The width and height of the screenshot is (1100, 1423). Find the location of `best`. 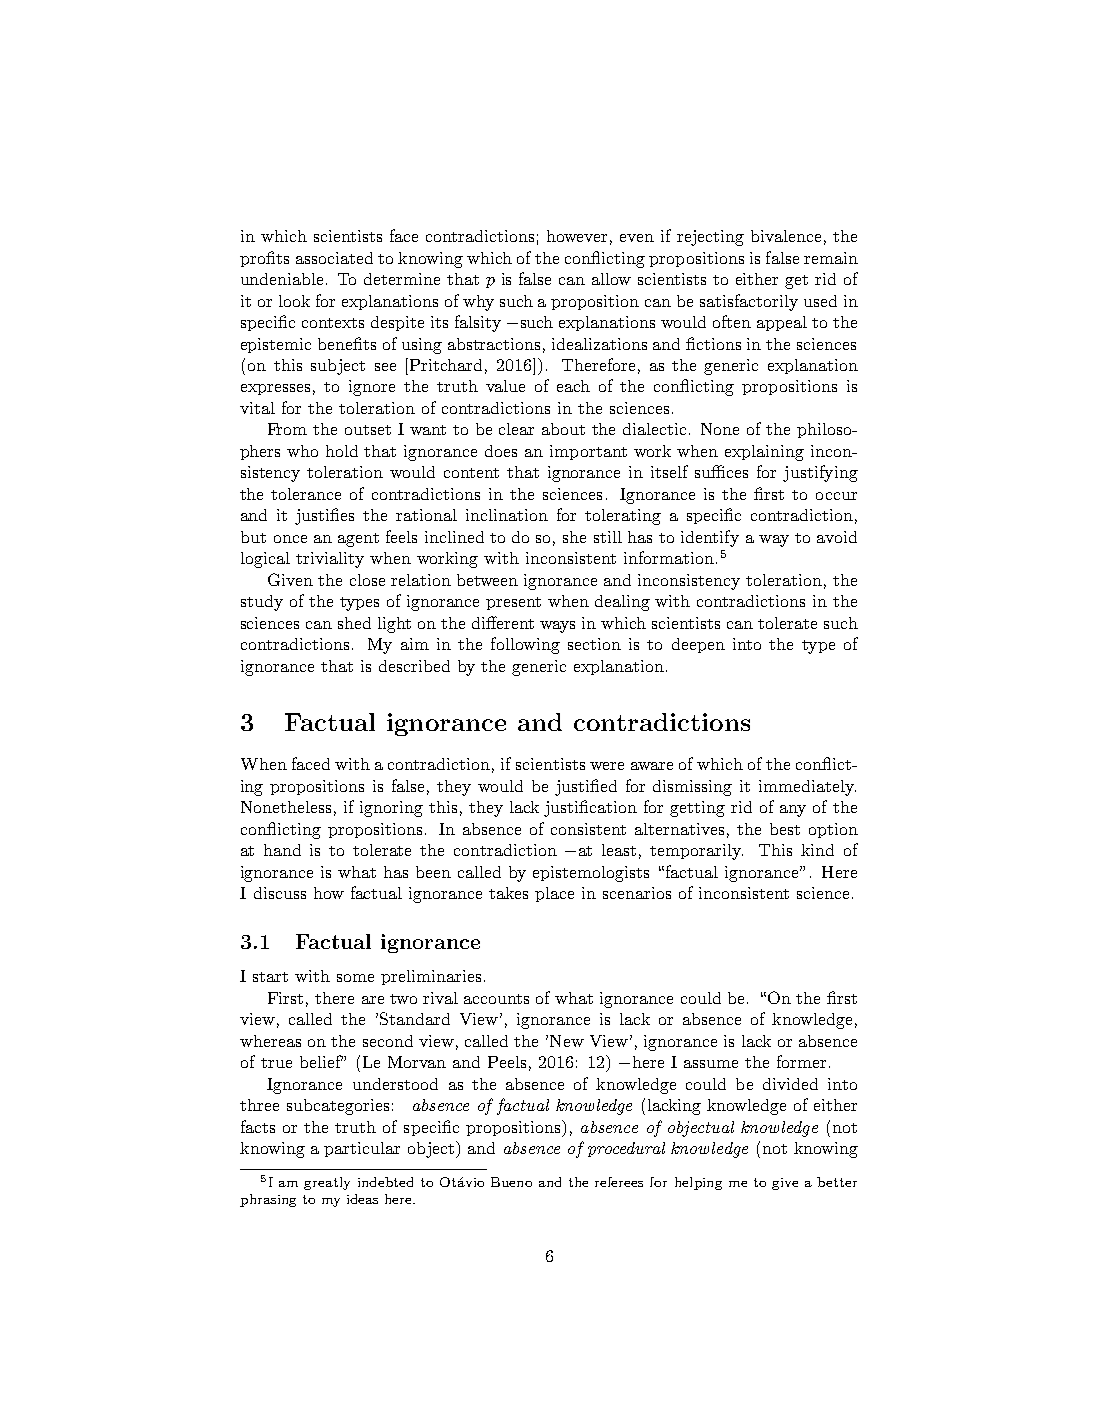

best is located at coordinates (785, 829).
